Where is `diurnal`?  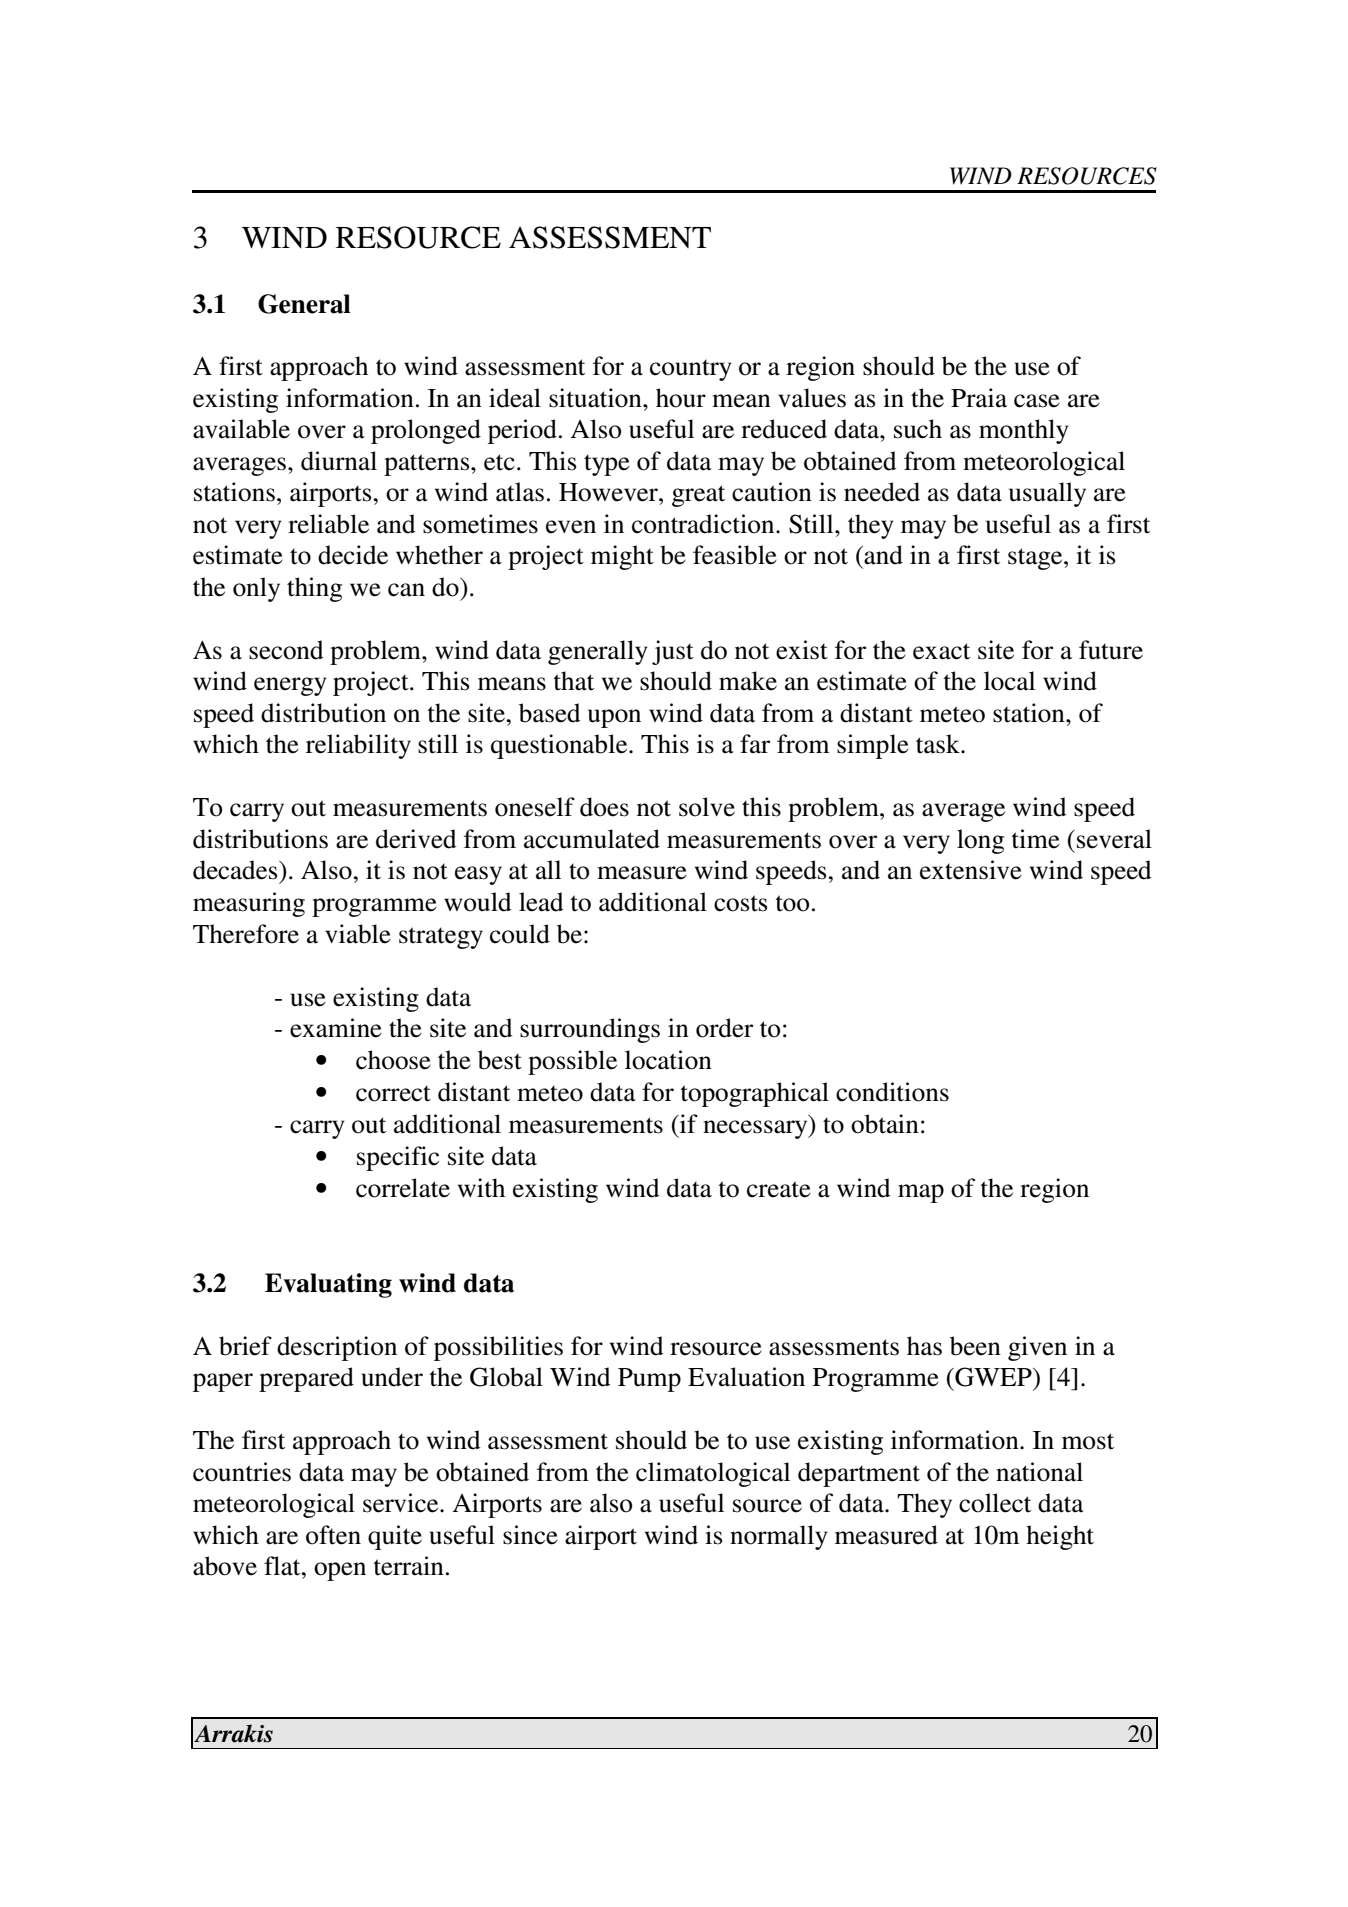
diurnal is located at coordinates (339, 461).
